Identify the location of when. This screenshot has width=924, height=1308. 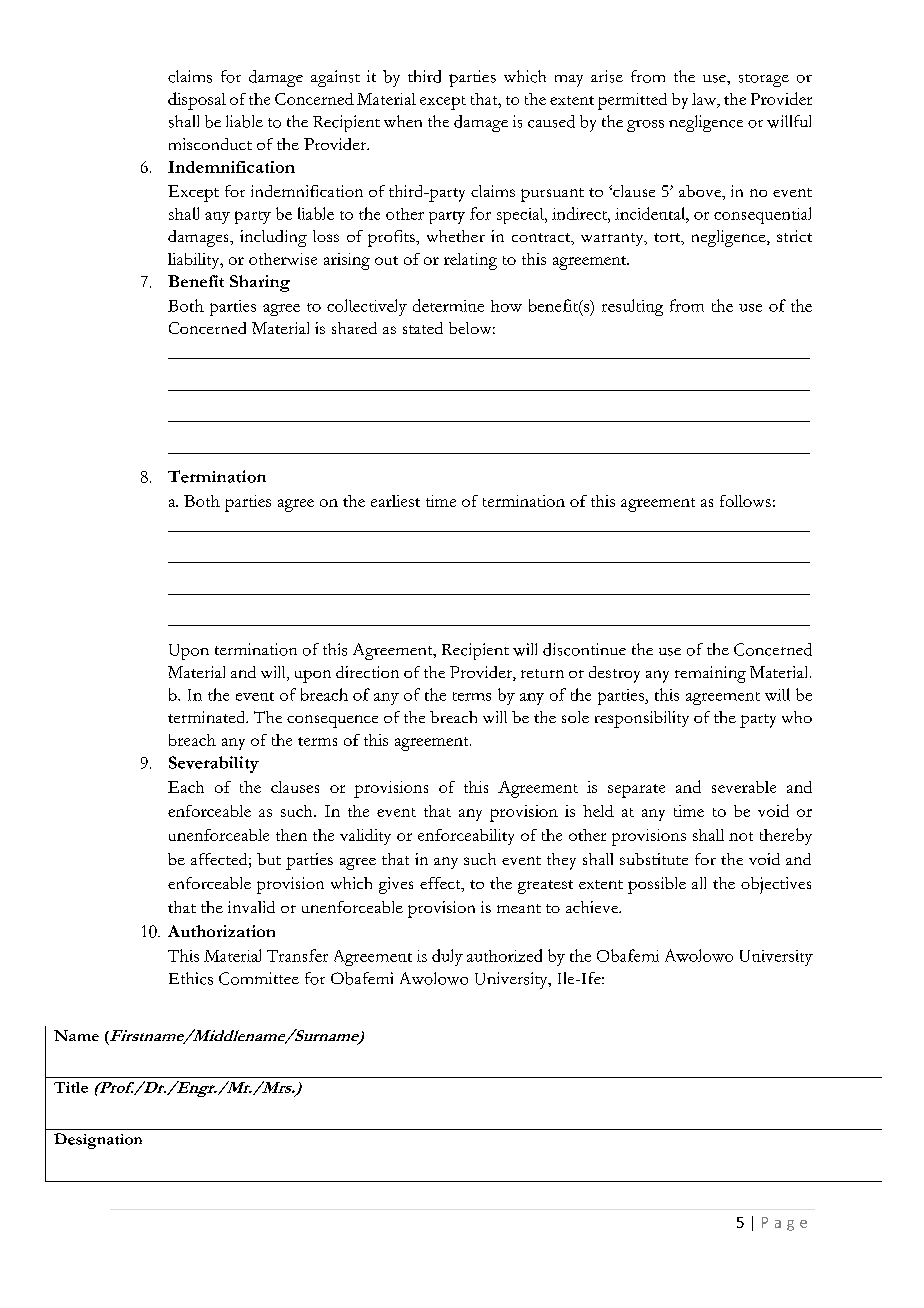
(403, 121).
